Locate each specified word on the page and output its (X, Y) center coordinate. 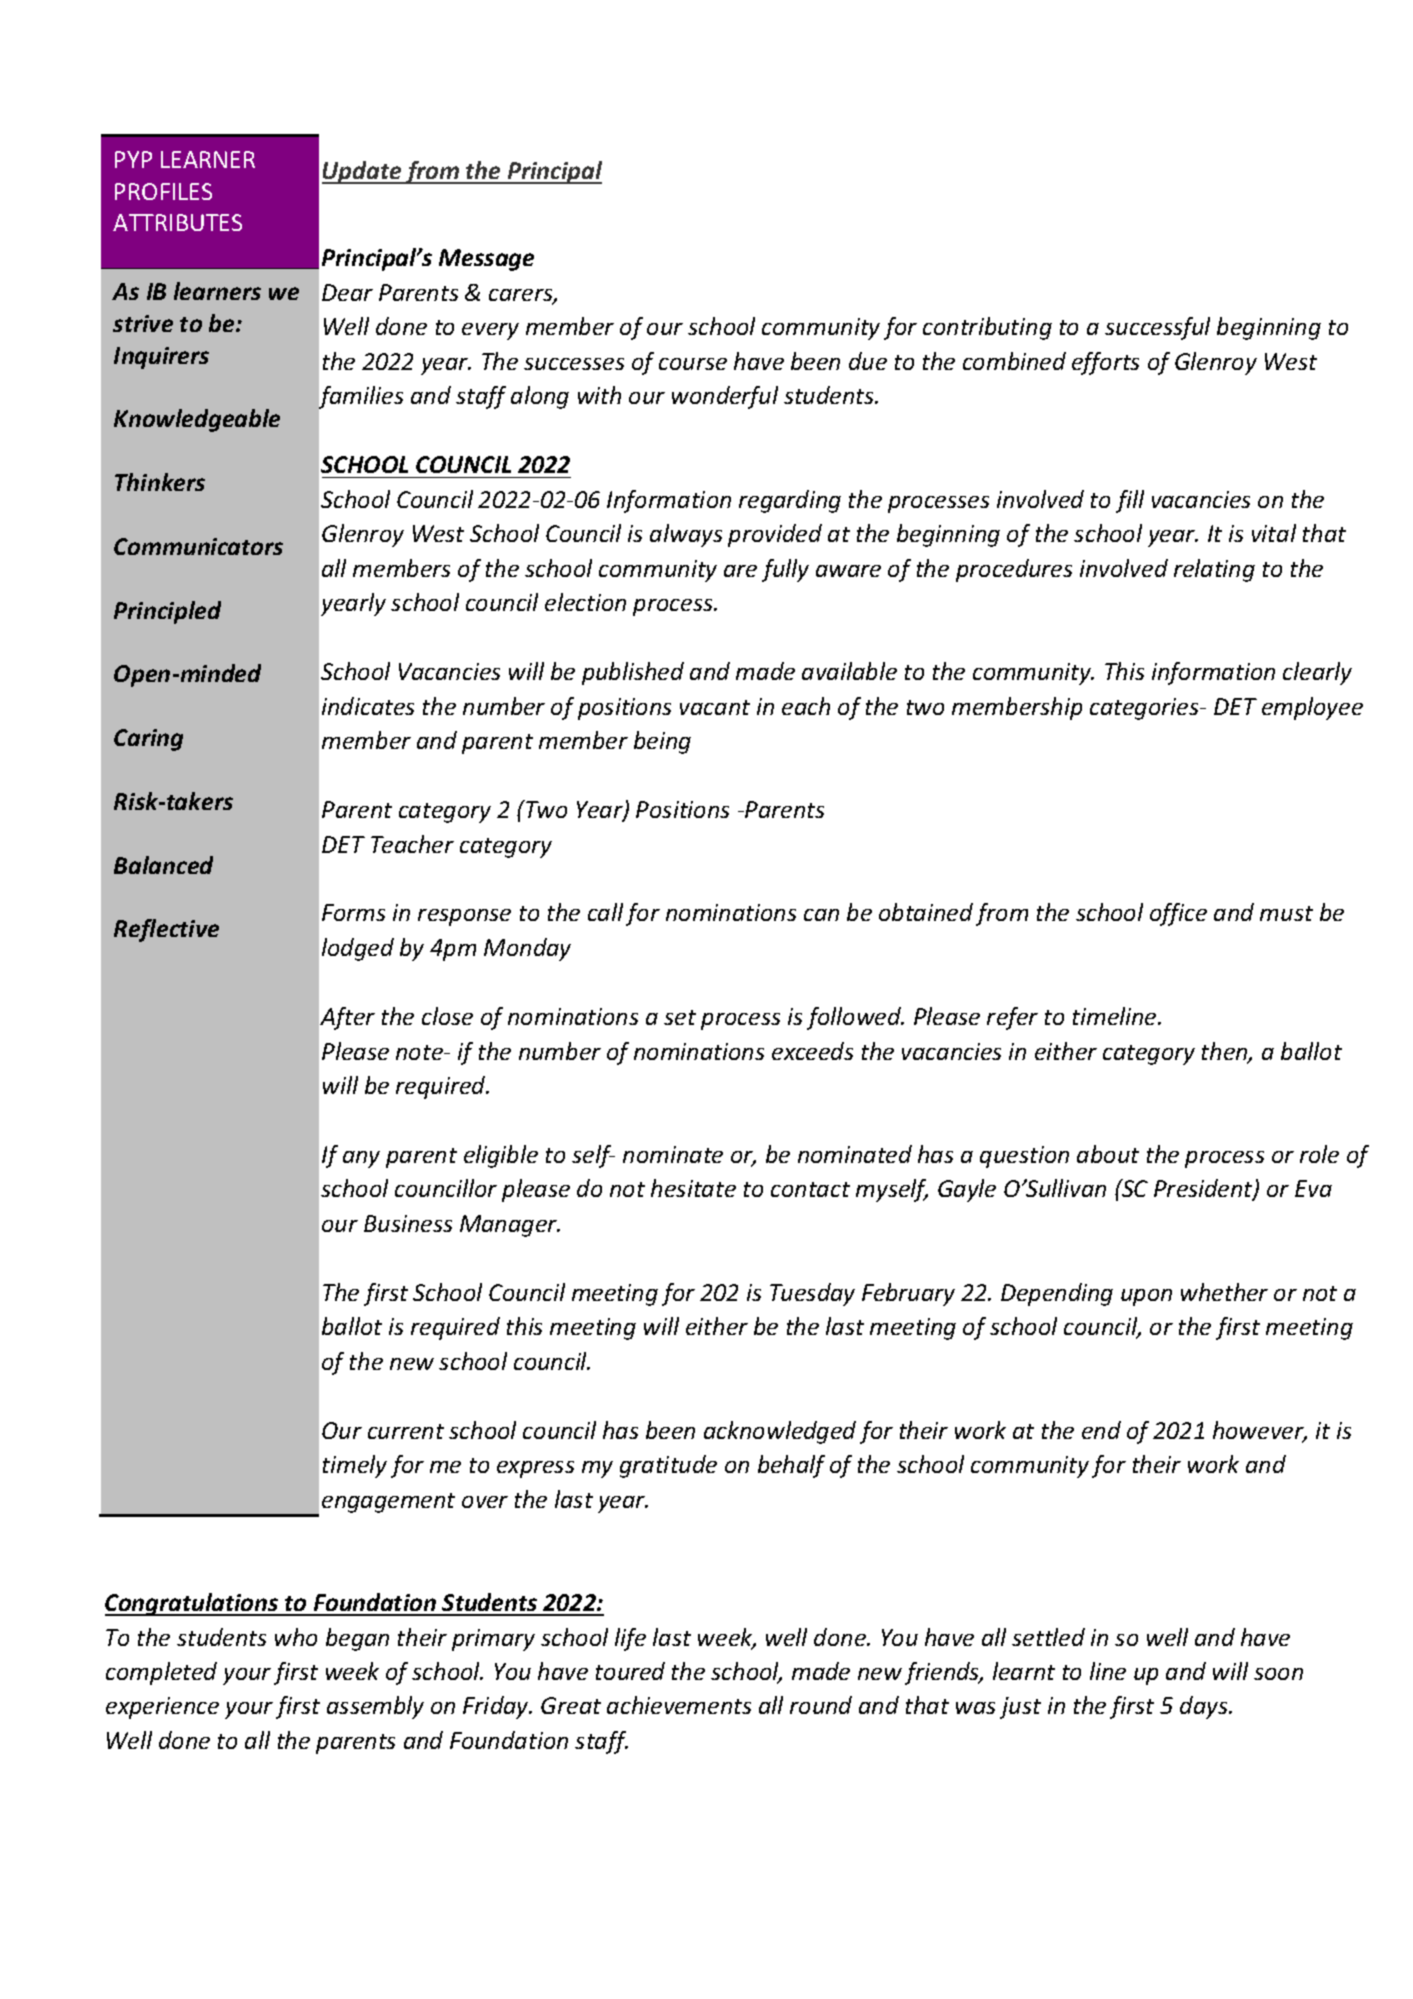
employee (1312, 708)
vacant (715, 707)
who (296, 1637)
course (693, 364)
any (361, 1159)
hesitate (693, 1188)
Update (363, 172)
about (1108, 1154)
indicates (368, 706)
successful (1157, 328)
